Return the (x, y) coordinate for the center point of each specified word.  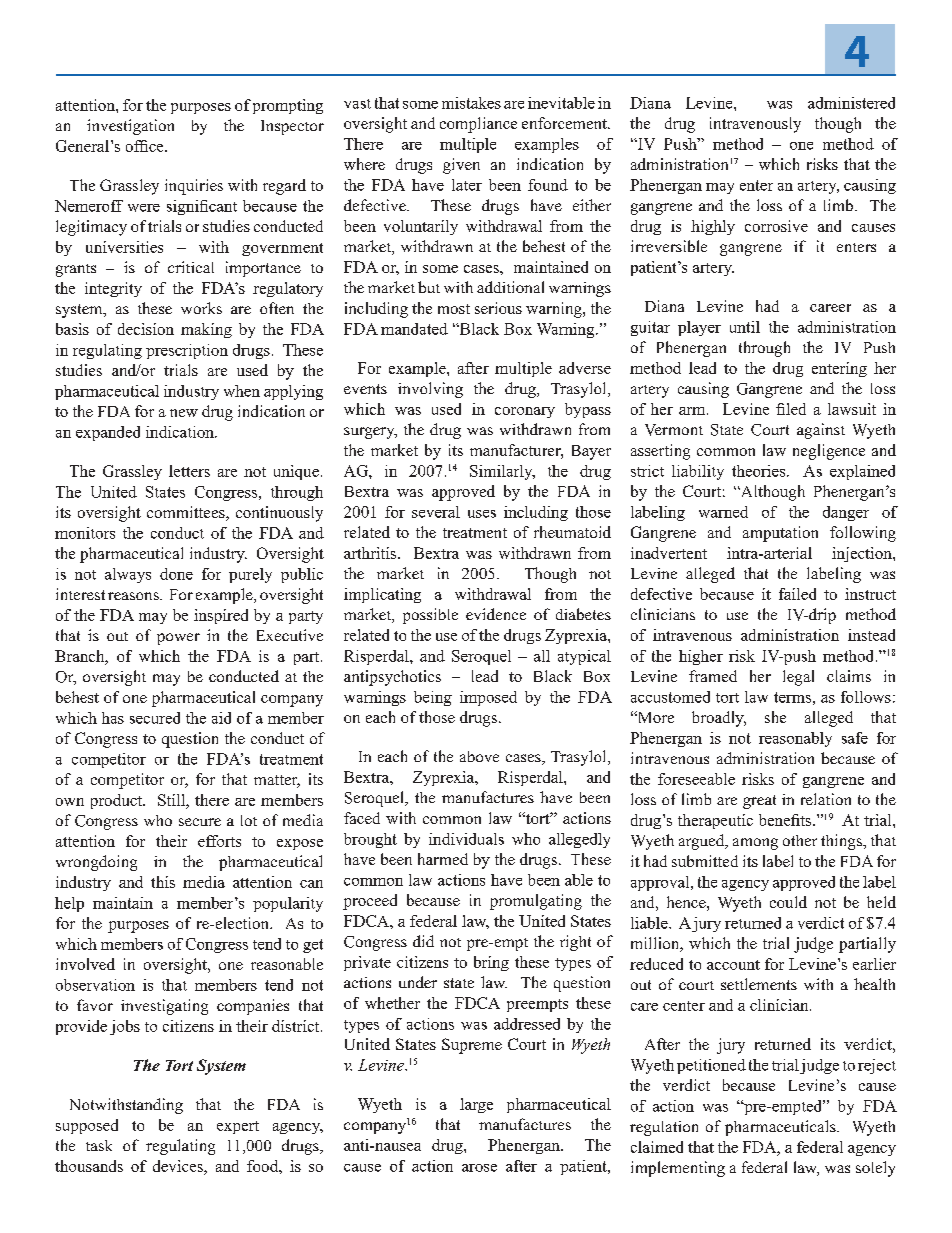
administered (851, 103)
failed (797, 594)
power (178, 639)
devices (179, 1167)
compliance (478, 125)
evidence (496, 614)
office (146, 146)
